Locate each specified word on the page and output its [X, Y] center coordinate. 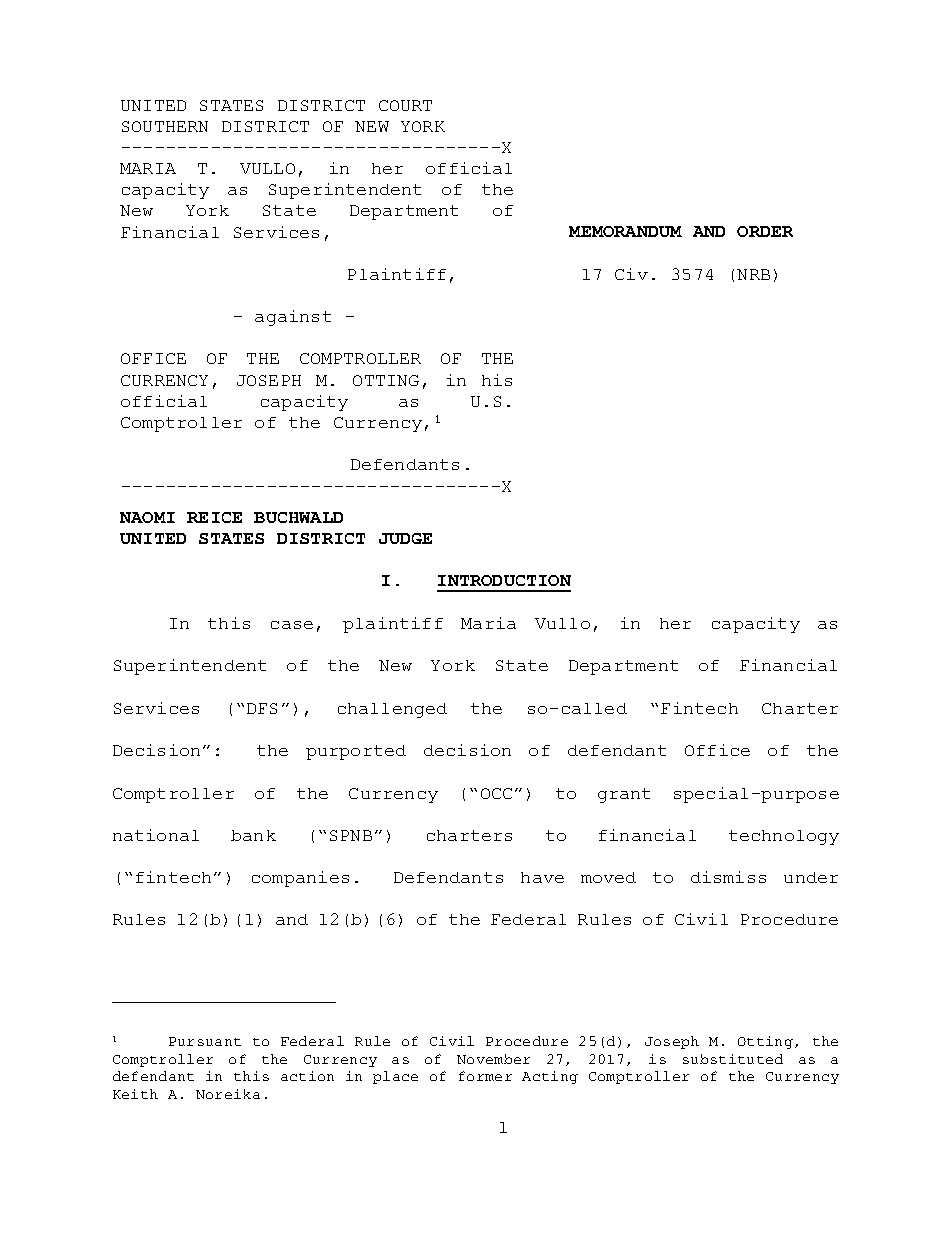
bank [253, 835]
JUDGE [405, 538]
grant [624, 795]
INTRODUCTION [504, 580]
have [542, 877]
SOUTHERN [165, 126]
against [293, 318]
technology [784, 837]
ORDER [765, 231]
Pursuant [205, 1041]
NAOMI [147, 517]
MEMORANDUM [625, 231]
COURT [405, 105]
